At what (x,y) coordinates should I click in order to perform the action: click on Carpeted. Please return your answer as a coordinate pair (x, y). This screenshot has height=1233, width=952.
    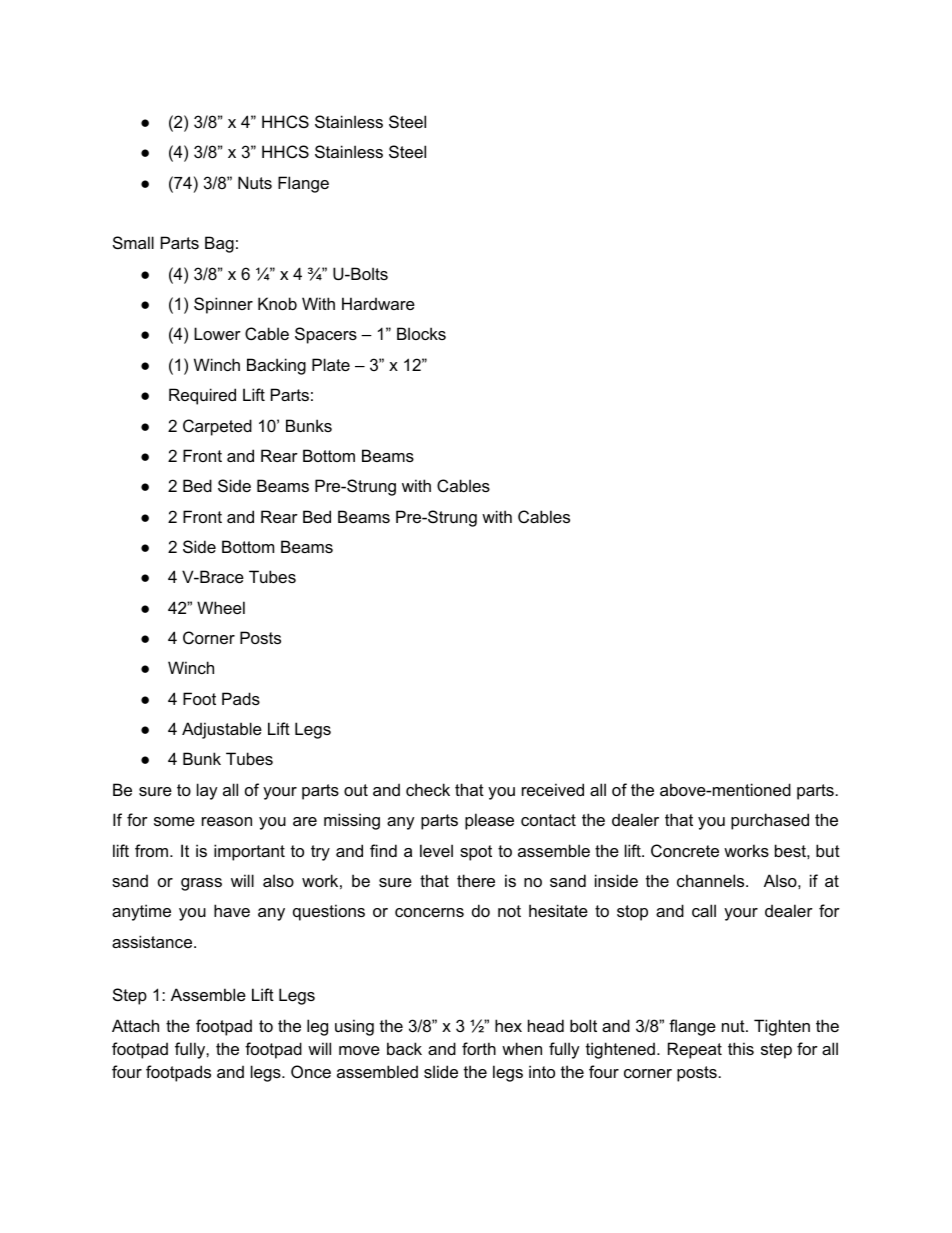
    Looking at the image, I should click on (217, 427).
